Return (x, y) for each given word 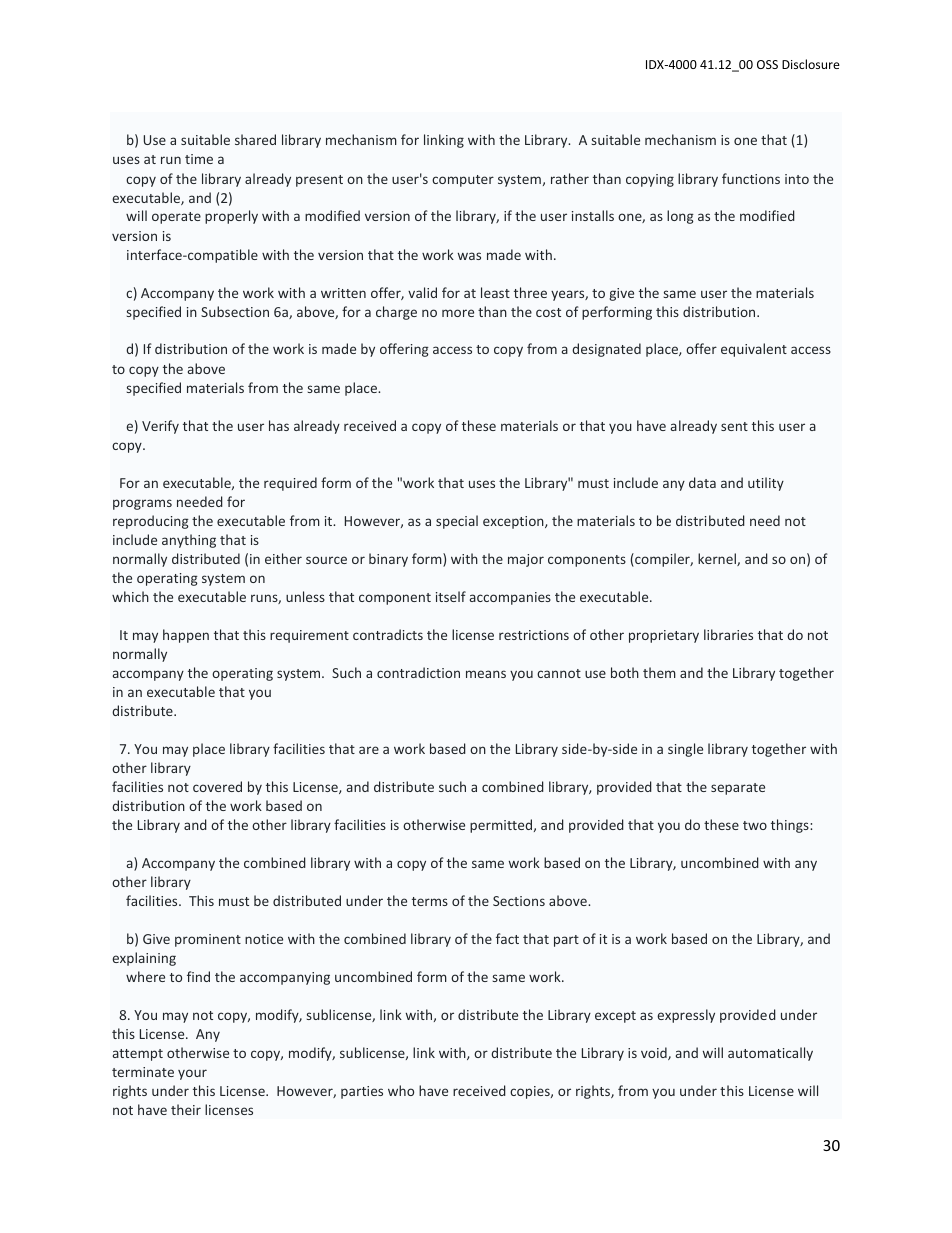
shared (255, 139)
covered (217, 786)
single (685, 750)
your (192, 1074)
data (702, 482)
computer (463, 181)
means (486, 674)
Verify (160, 427)
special (457, 522)
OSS (767, 64)
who (401, 1090)
